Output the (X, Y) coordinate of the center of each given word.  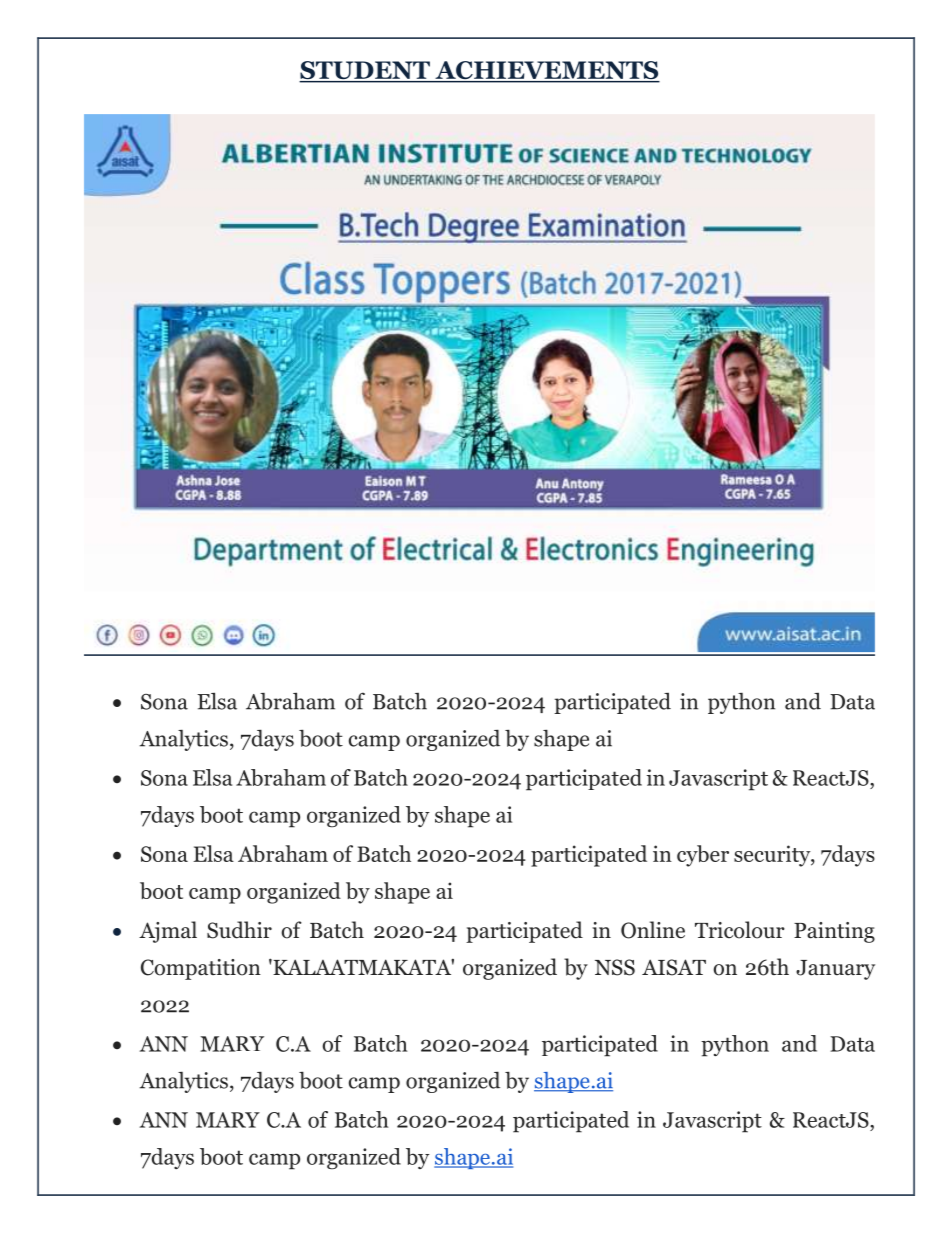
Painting (834, 932)
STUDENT (365, 71)
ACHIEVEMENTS (546, 71)
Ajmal (168, 932)
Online (653, 930)
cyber (703, 856)
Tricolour (740, 930)
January (835, 970)
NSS (615, 967)
